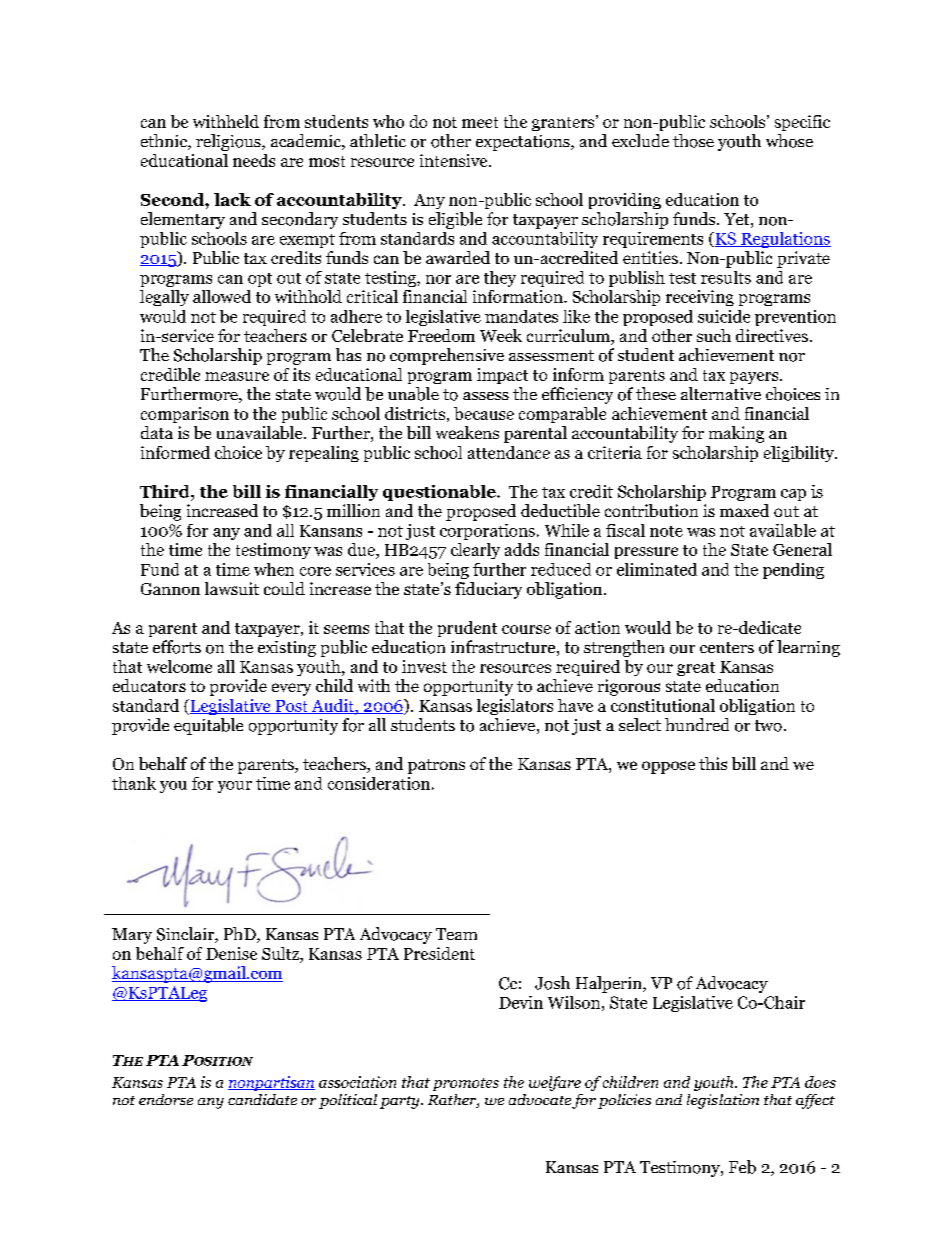  I want to click on intensive, so click(455, 160).
